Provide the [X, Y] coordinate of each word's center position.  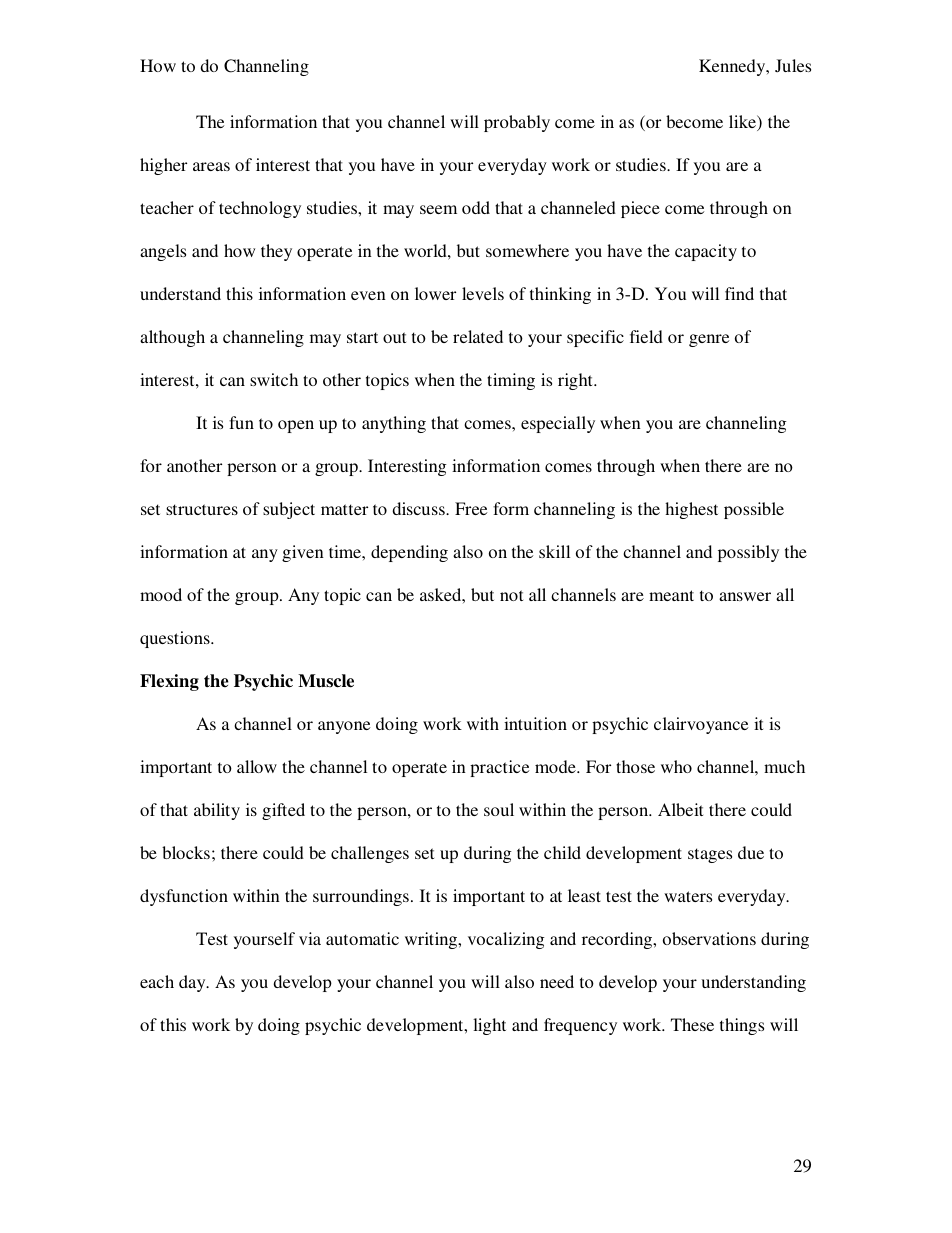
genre [709, 340]
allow [257, 766]
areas [211, 166]
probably [517, 123]
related [478, 336]
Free [471, 508]
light [489, 1026]
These [692, 1024]
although [172, 338]
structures [202, 509]
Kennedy [733, 67]
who [676, 766]
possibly [748, 553]
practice [499, 768]
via [310, 938]
